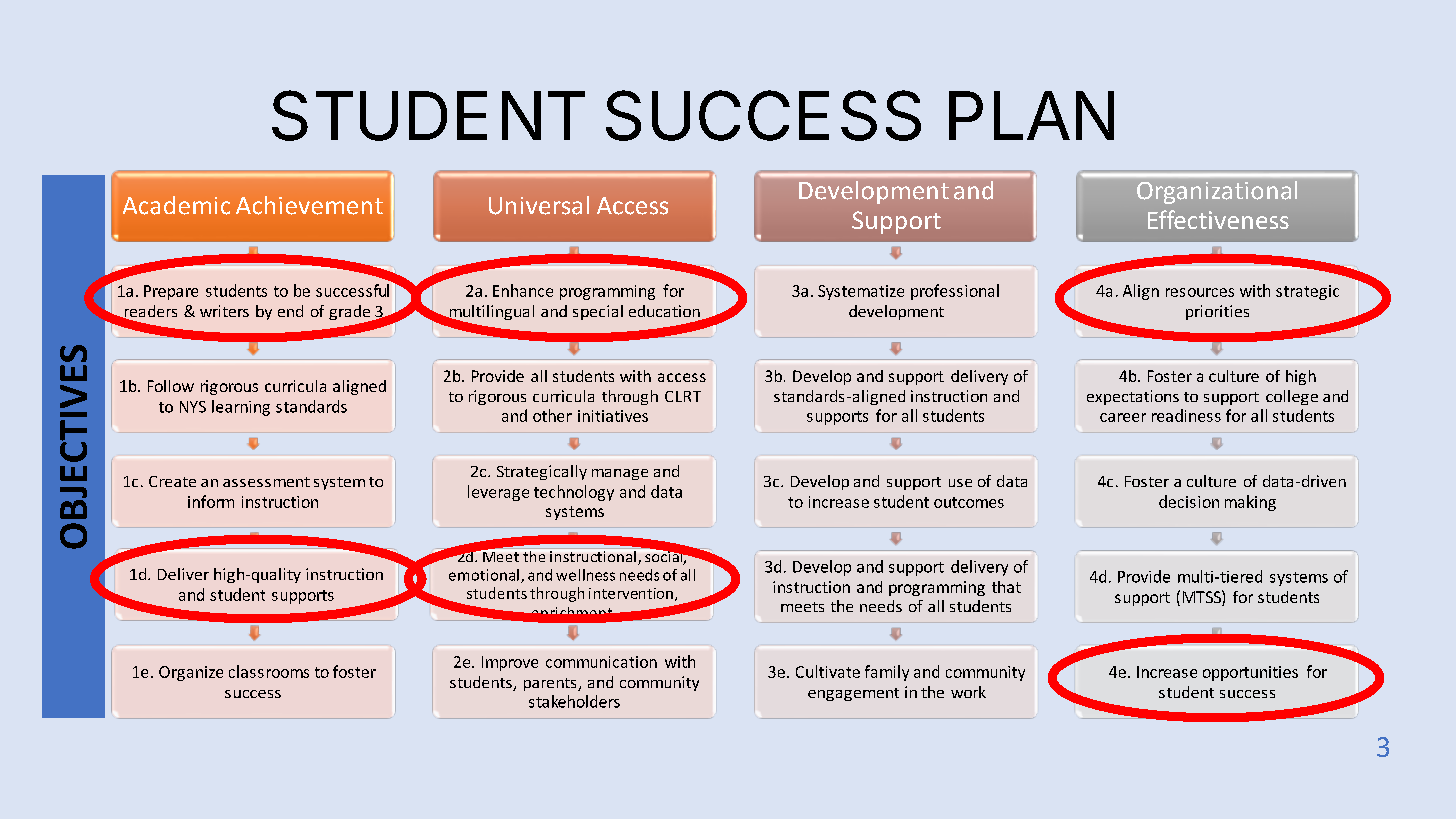 This page has width=1456, height=819. I want to click on Academic, so click(176, 205).
